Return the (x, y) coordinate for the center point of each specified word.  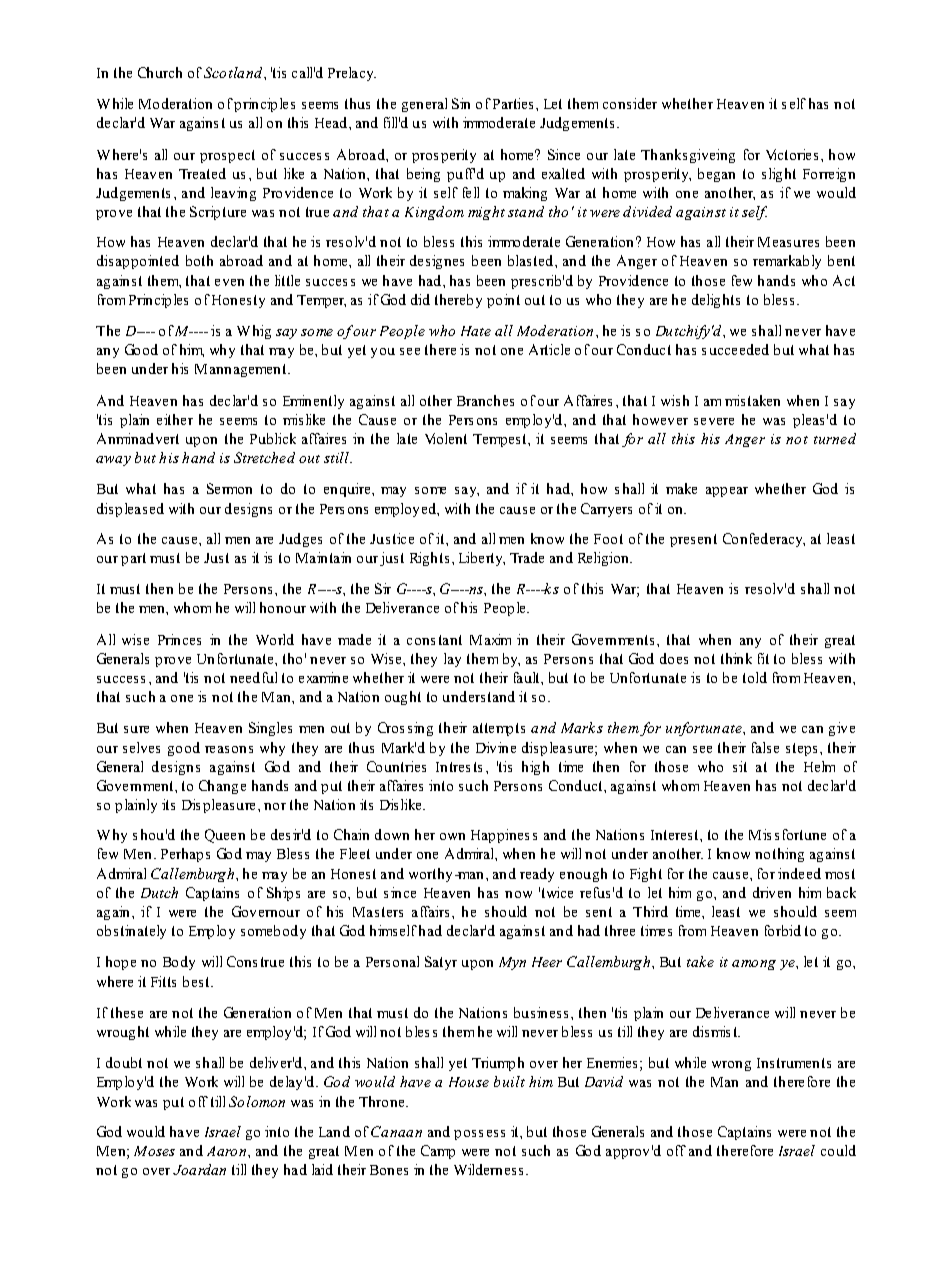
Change (222, 787)
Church (160, 72)
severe (714, 421)
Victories (792, 154)
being (423, 175)
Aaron (226, 1151)
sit (740, 766)
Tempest (501, 440)
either (175, 419)
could (838, 1150)
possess (479, 1135)
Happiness (504, 836)
